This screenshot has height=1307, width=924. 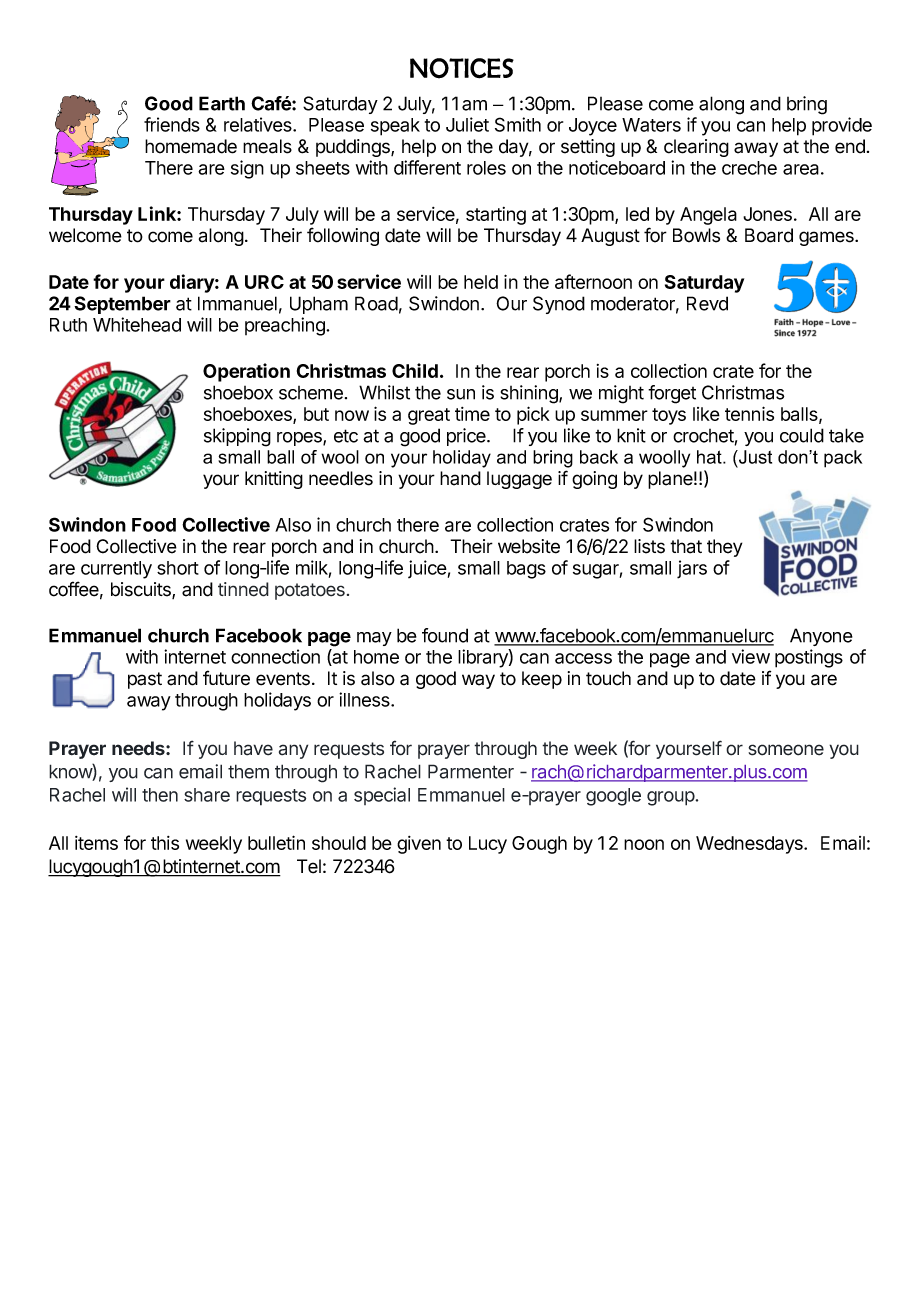 I want to click on hand, so click(x=460, y=478).
